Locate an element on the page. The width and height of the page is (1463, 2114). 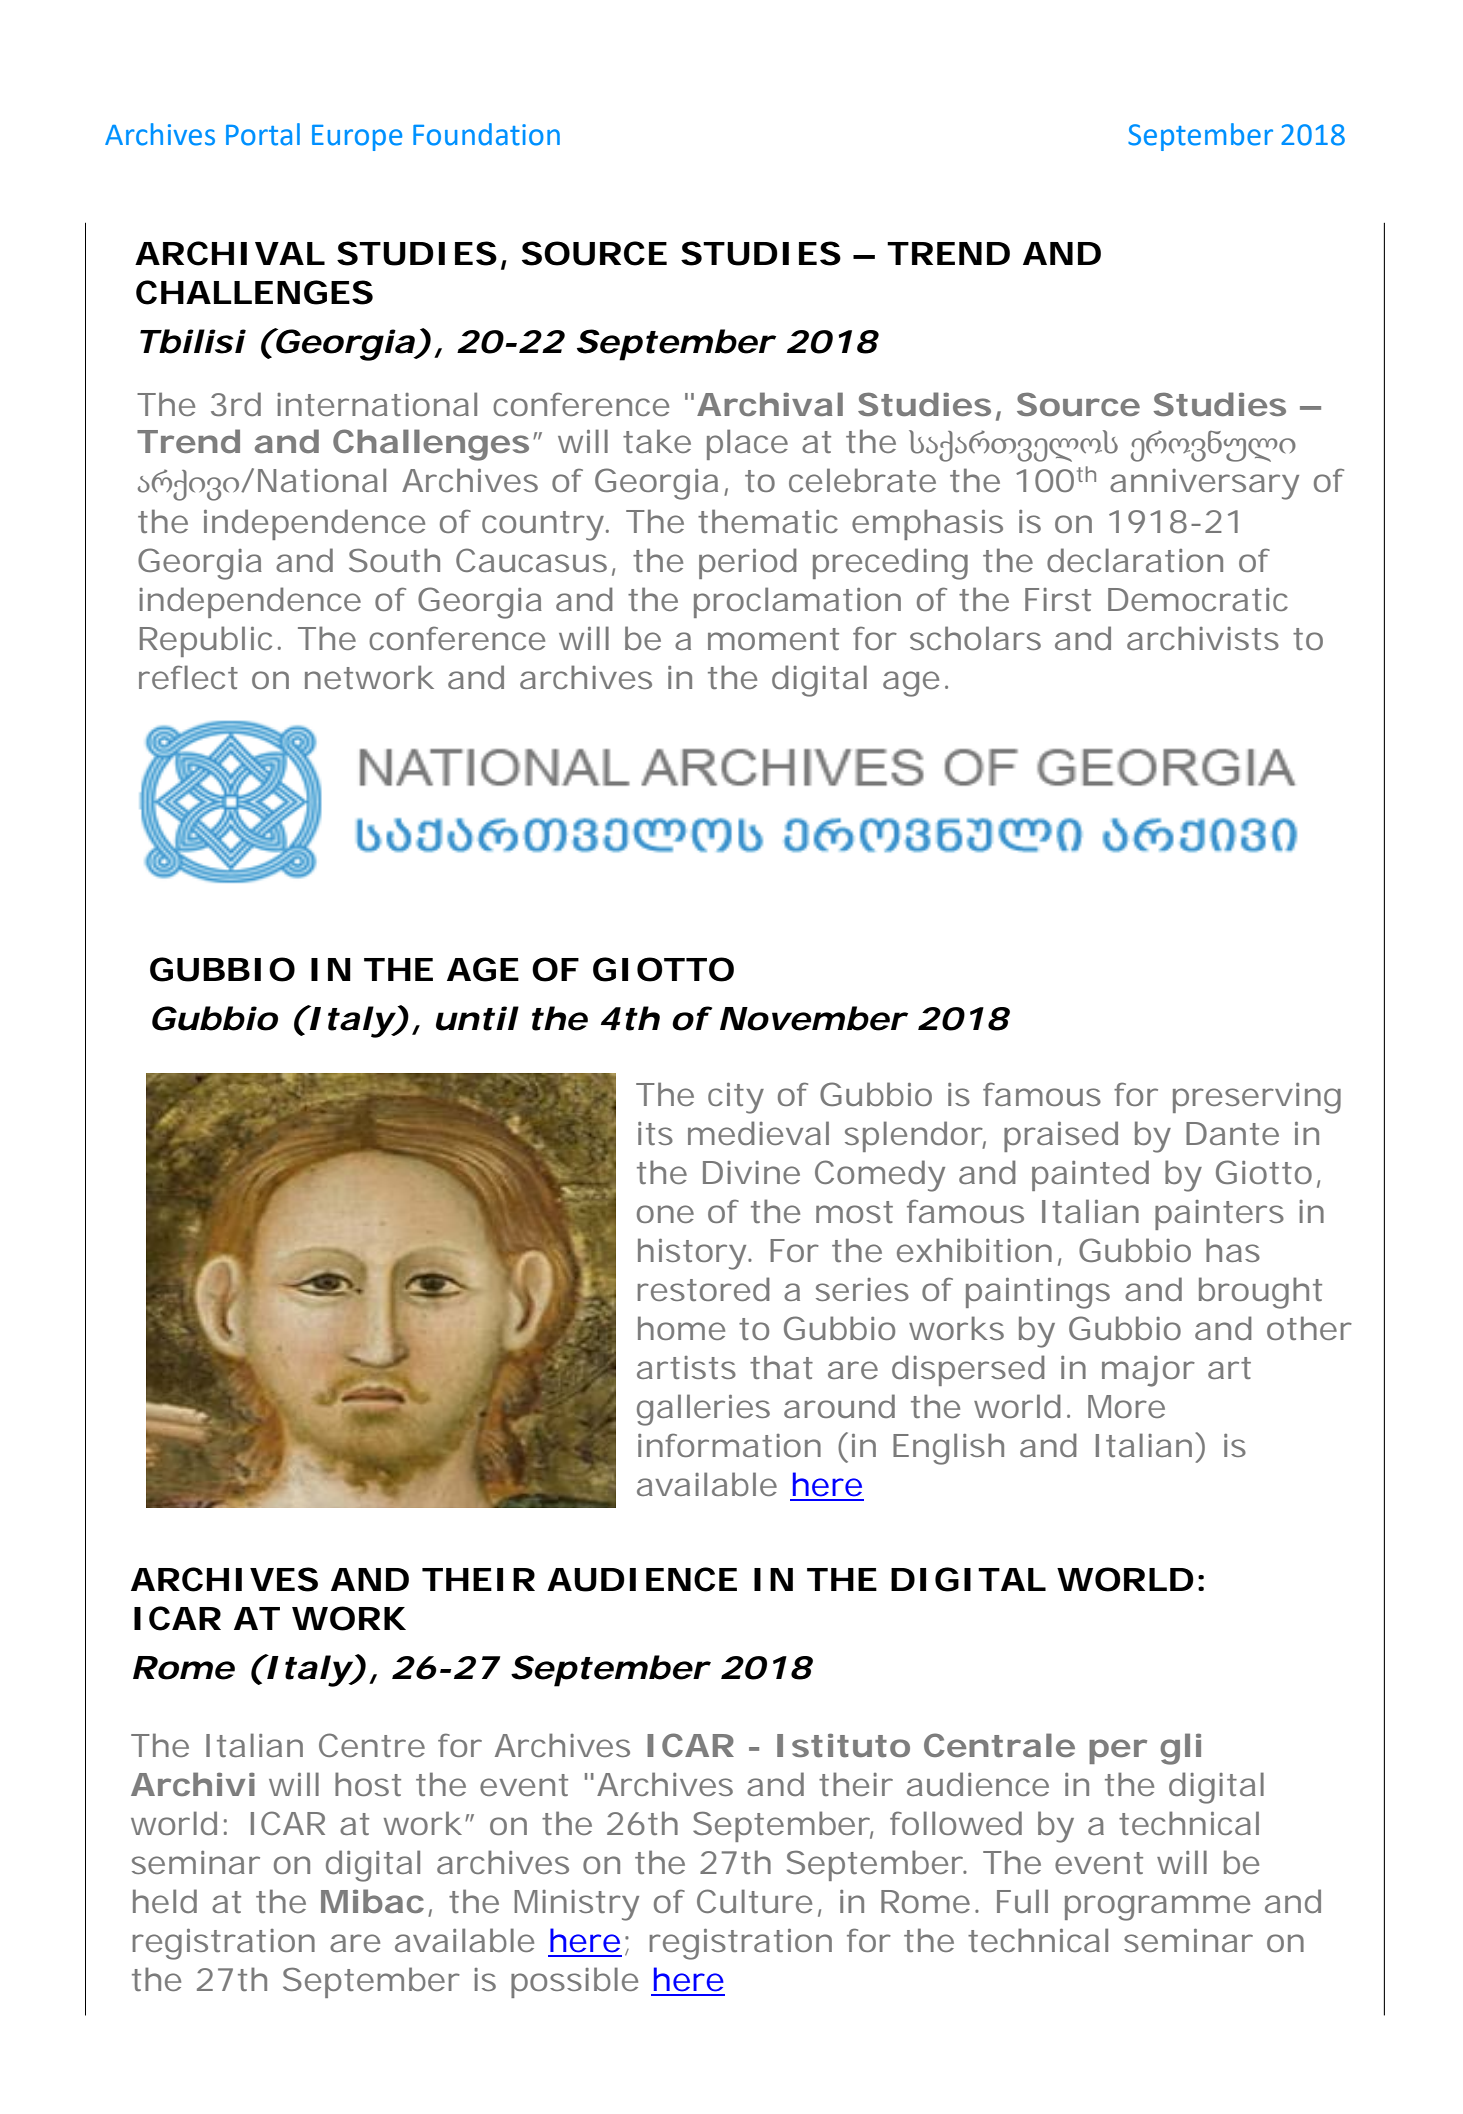
its is located at coordinates (655, 1133).
